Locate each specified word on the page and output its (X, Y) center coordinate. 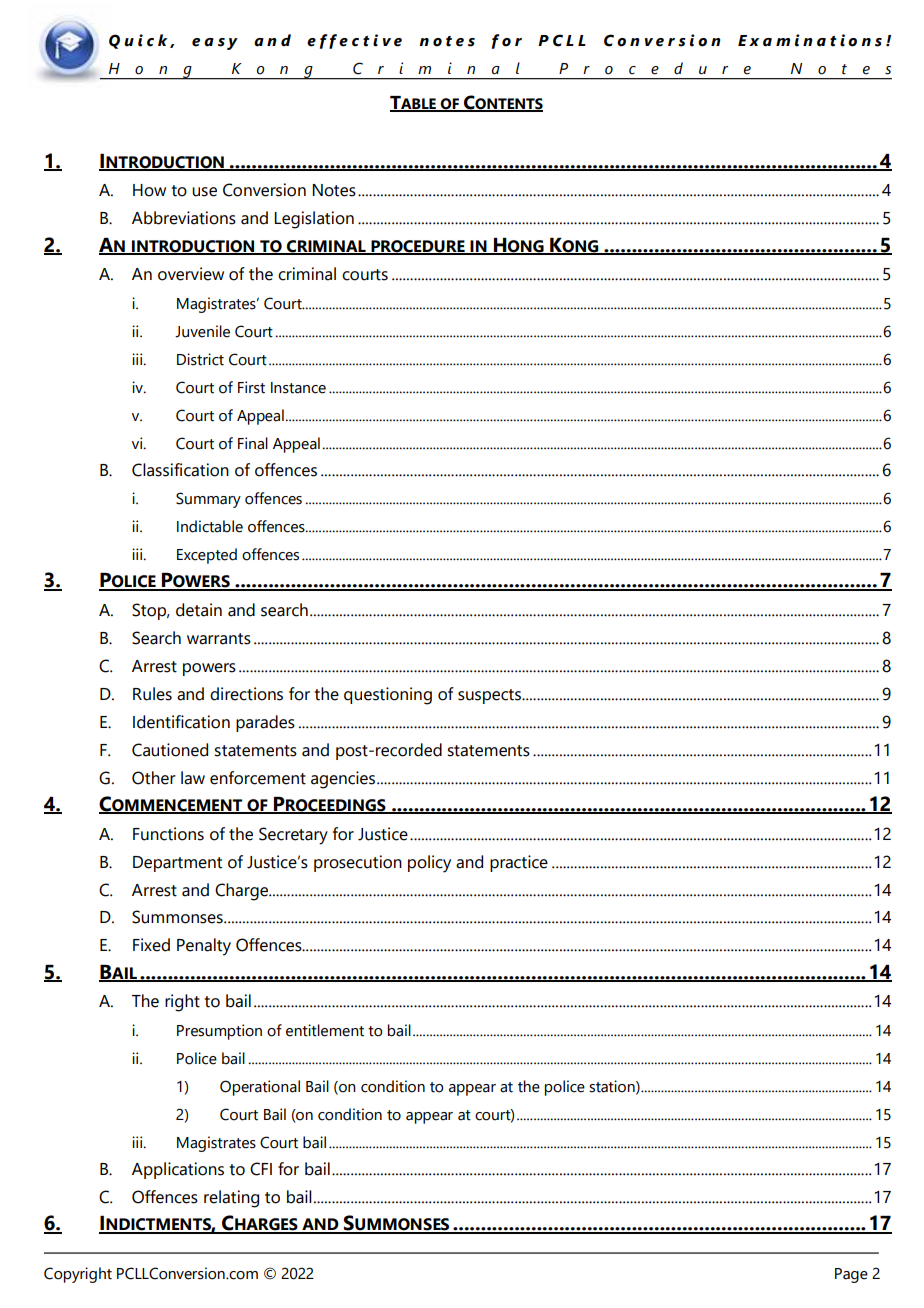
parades (265, 723)
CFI (261, 1169)
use (204, 192)
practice (519, 863)
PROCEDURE (418, 247)
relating (231, 1199)
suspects (490, 696)
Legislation (314, 220)
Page (851, 1275)
